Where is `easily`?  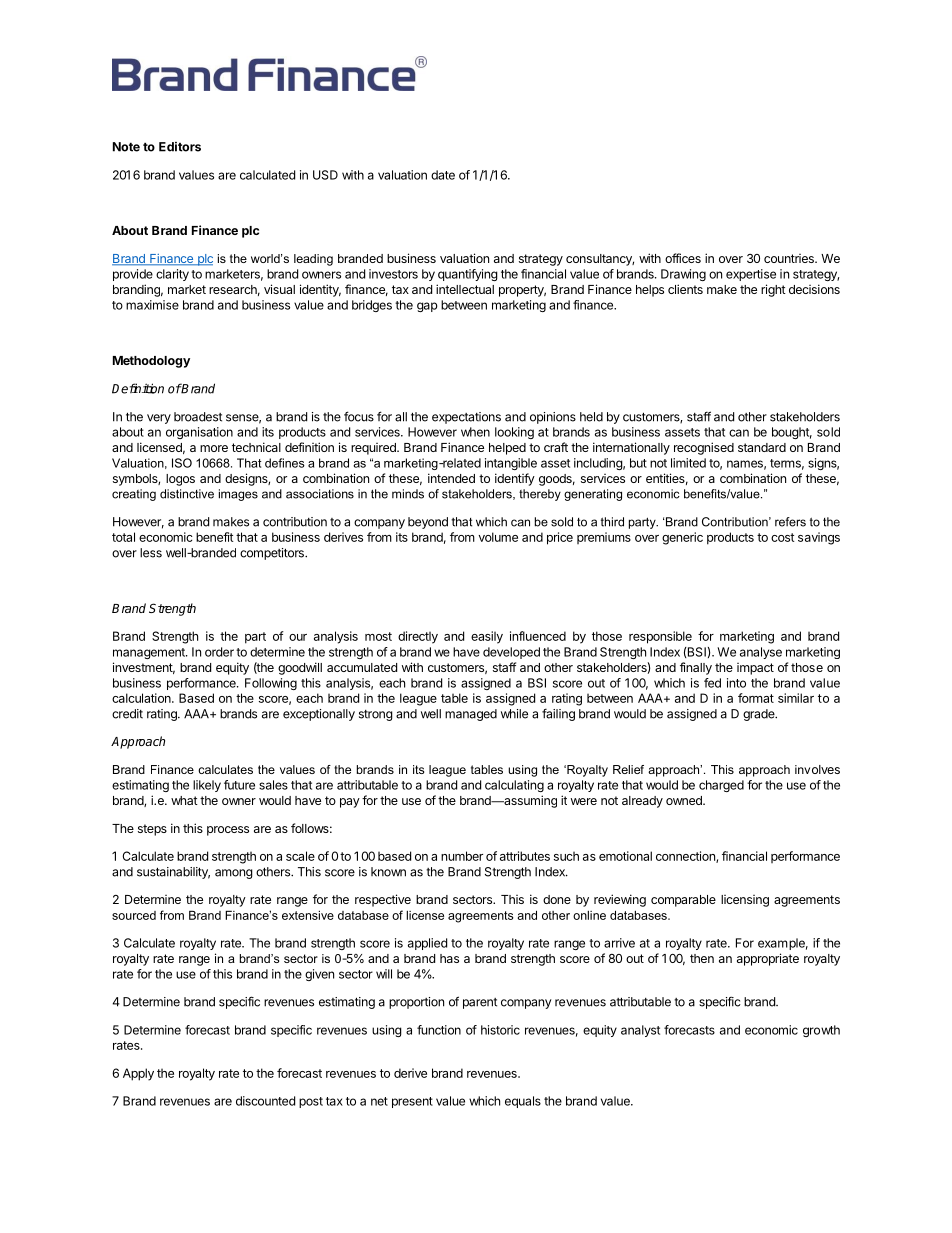
easily is located at coordinates (487, 637).
